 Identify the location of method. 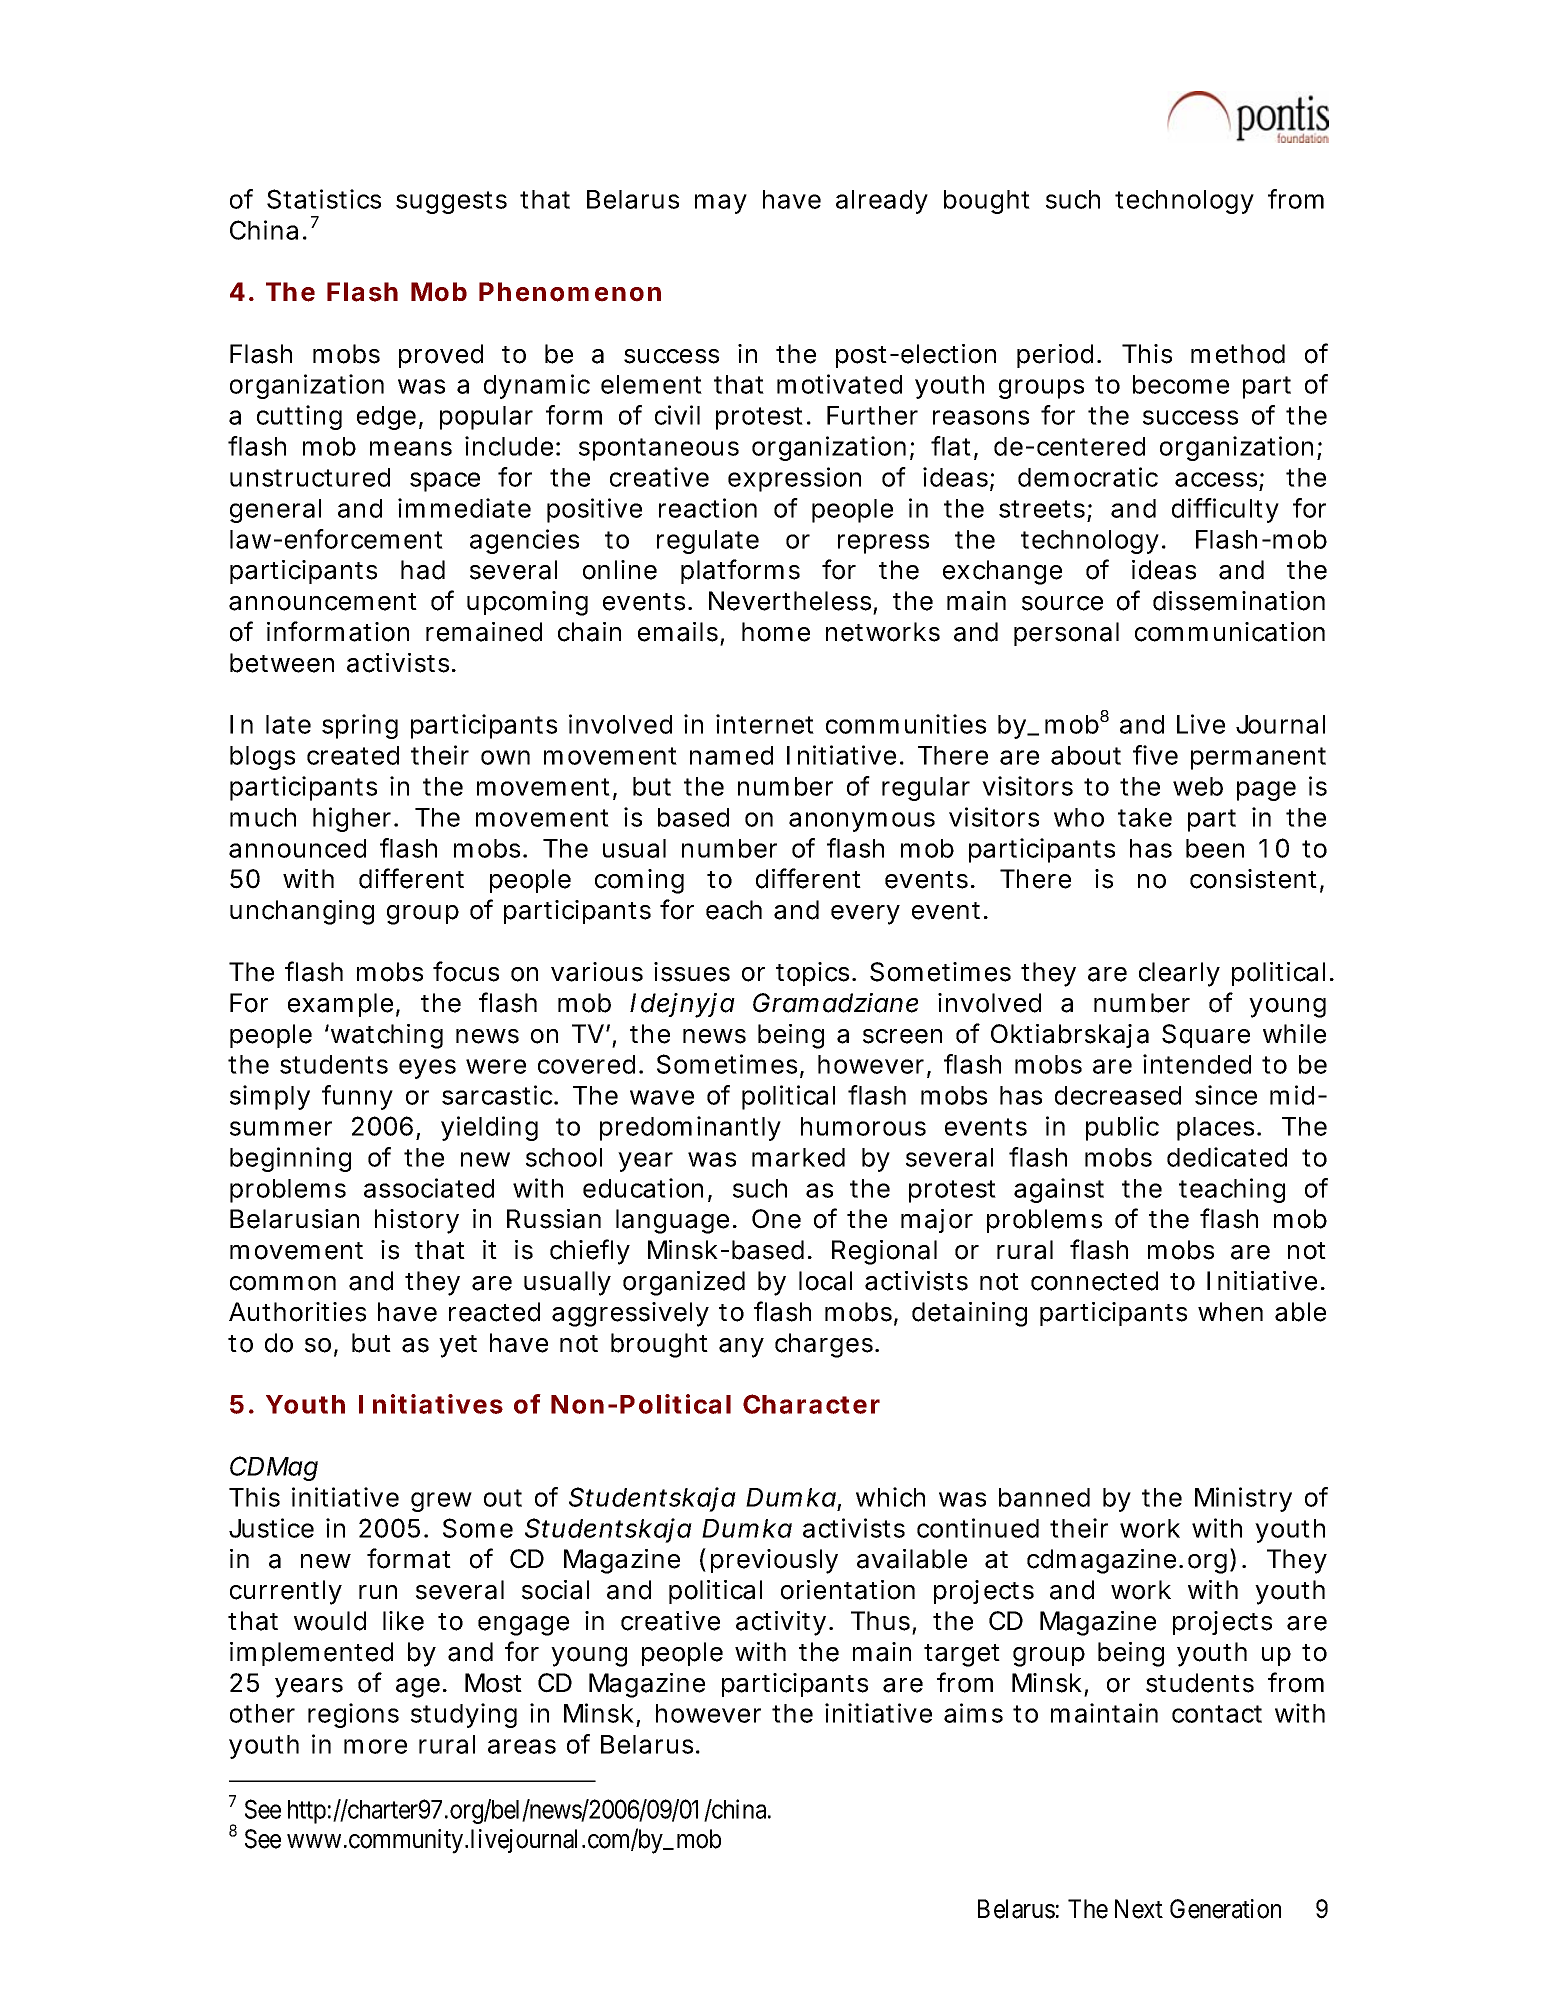
(1238, 354).
